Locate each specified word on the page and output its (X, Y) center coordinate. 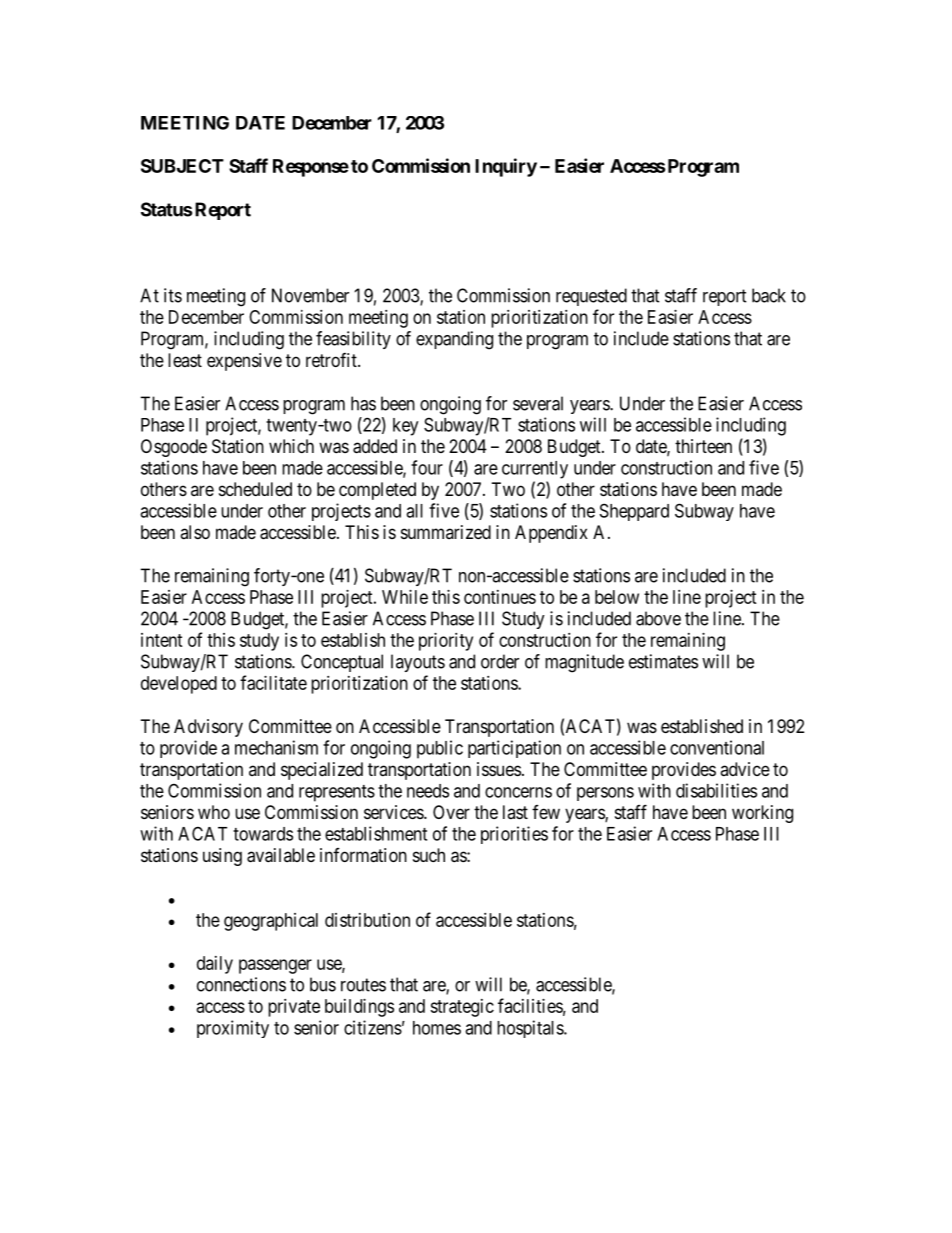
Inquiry (506, 167)
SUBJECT (182, 166)
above (658, 618)
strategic (462, 1008)
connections (241, 984)
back (769, 295)
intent (162, 640)
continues (500, 597)
